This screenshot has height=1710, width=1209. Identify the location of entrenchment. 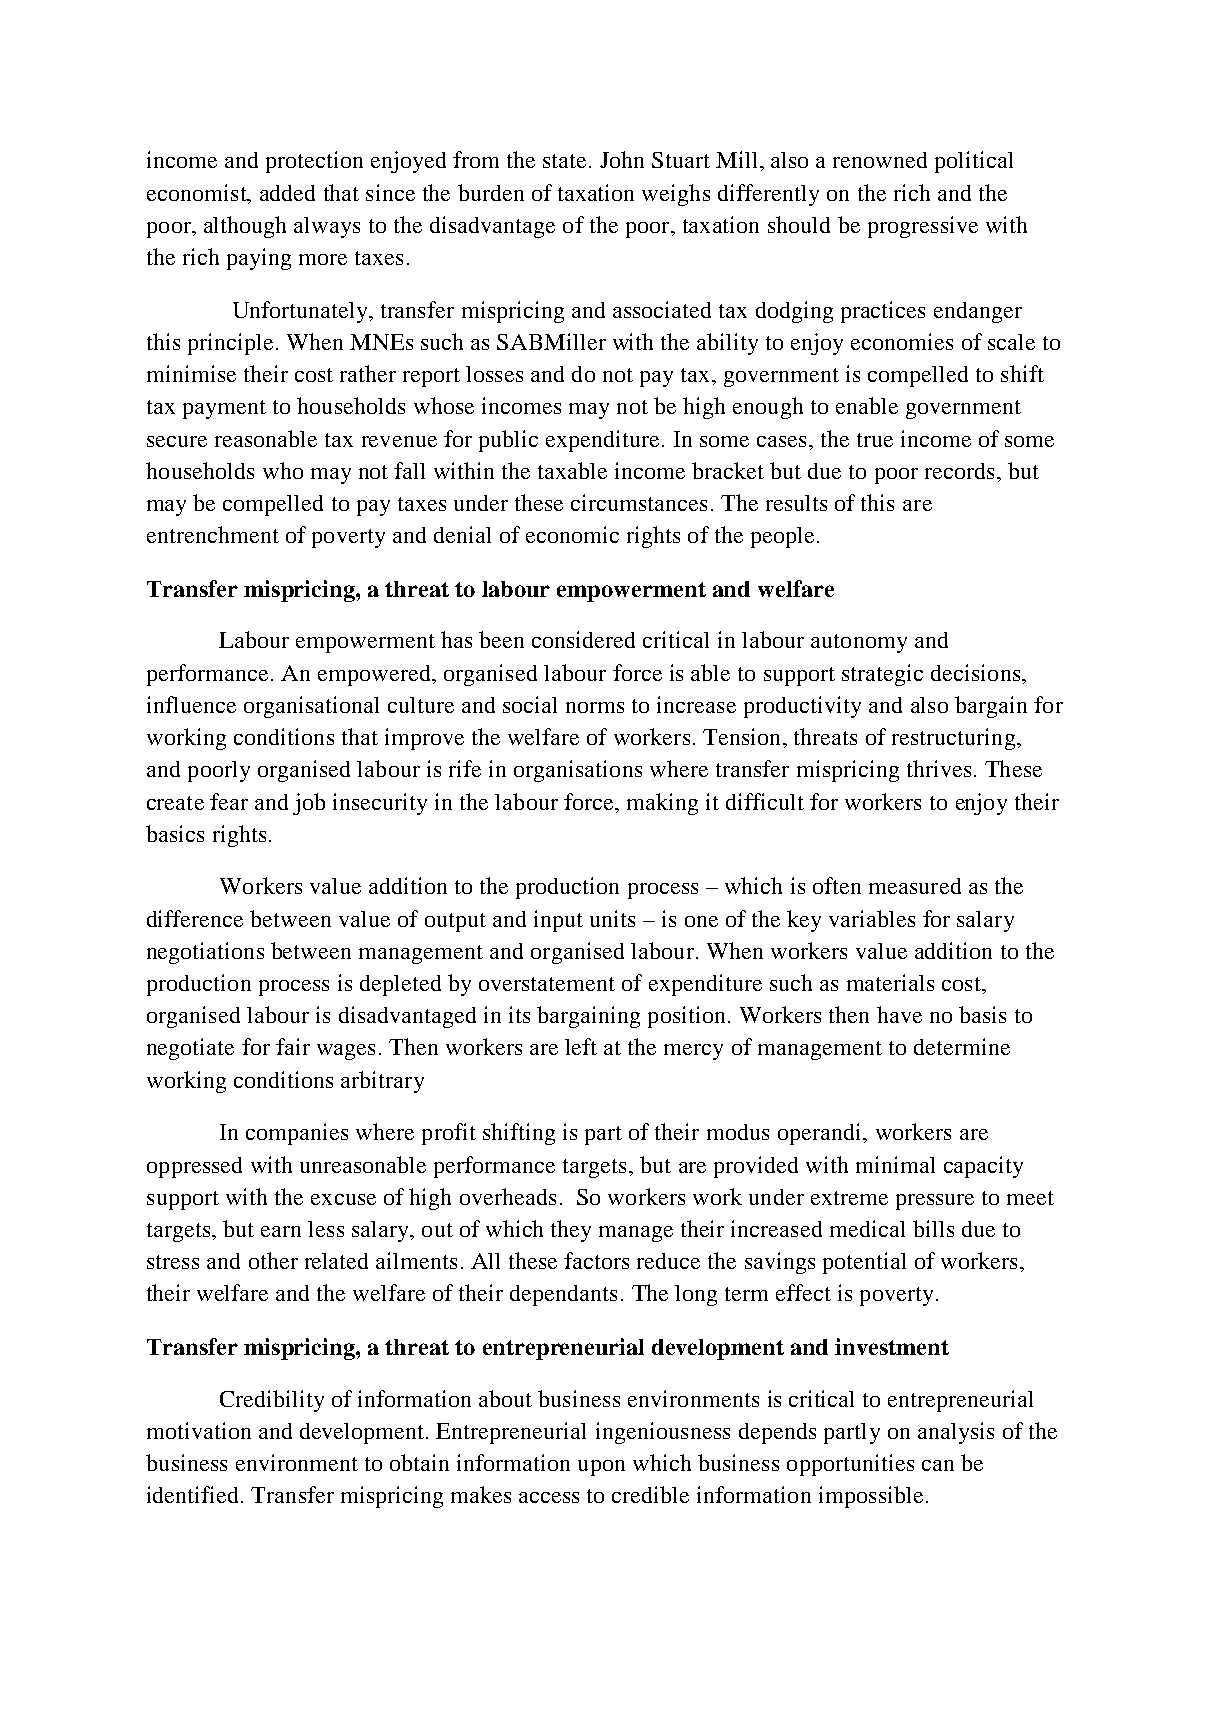
(213, 534).
